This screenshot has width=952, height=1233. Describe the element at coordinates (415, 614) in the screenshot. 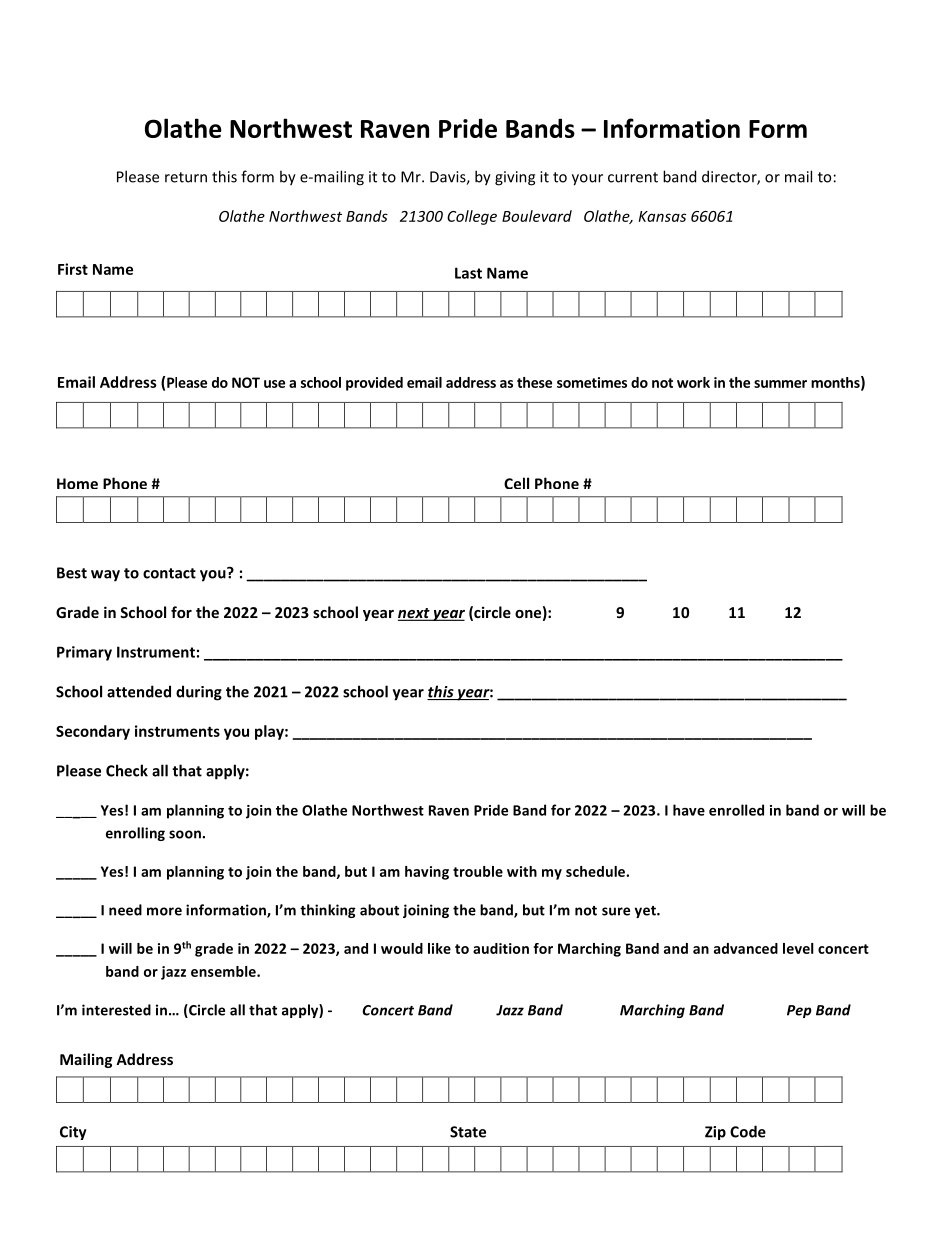

I see `next` at that location.
